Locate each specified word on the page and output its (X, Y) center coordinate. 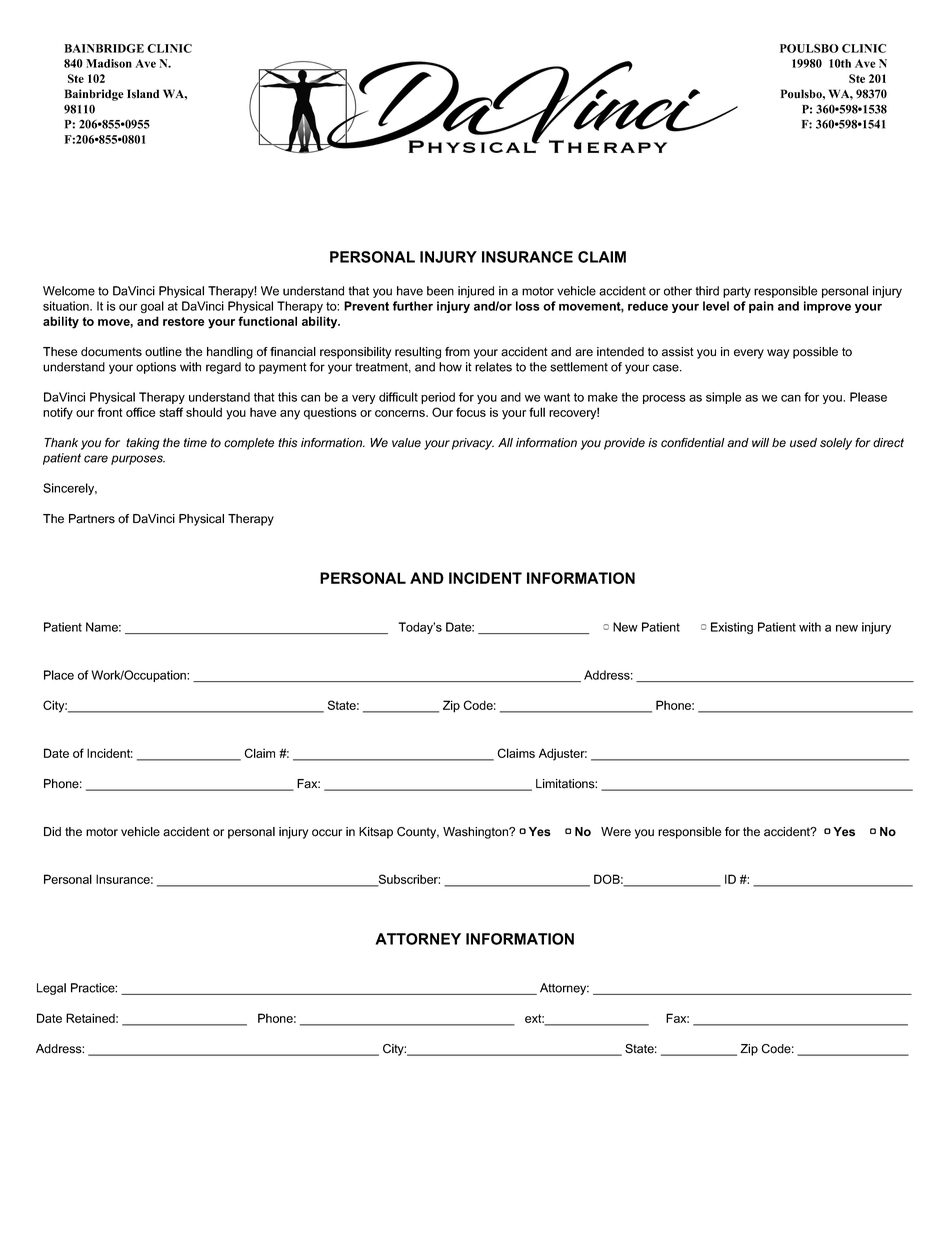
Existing (732, 628)
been (440, 291)
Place (59, 675)
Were (616, 832)
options (156, 368)
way (778, 354)
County (418, 833)
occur (327, 833)
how (450, 367)
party (737, 292)
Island (143, 94)
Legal (51, 989)
